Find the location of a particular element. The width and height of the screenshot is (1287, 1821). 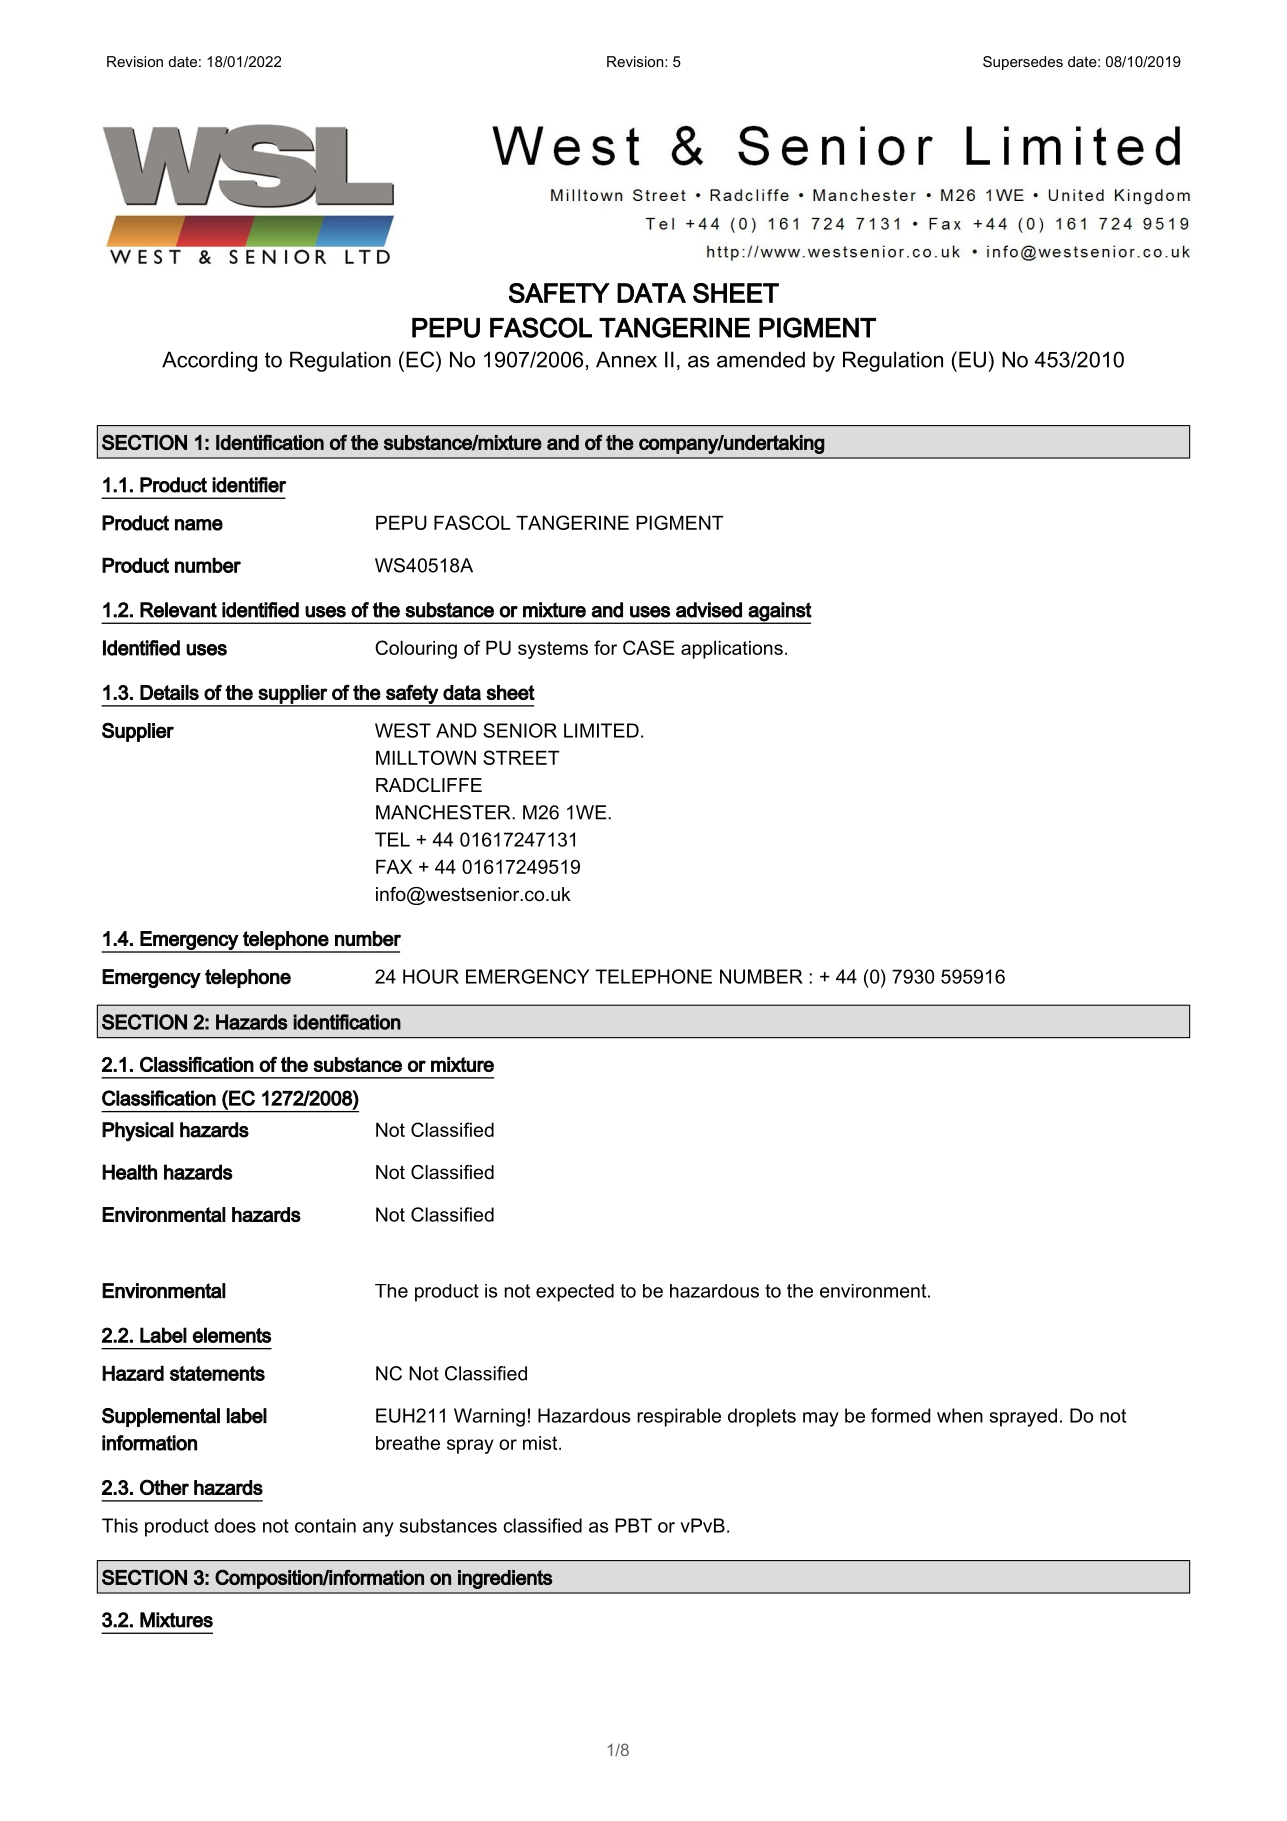

According is located at coordinates (209, 361).
